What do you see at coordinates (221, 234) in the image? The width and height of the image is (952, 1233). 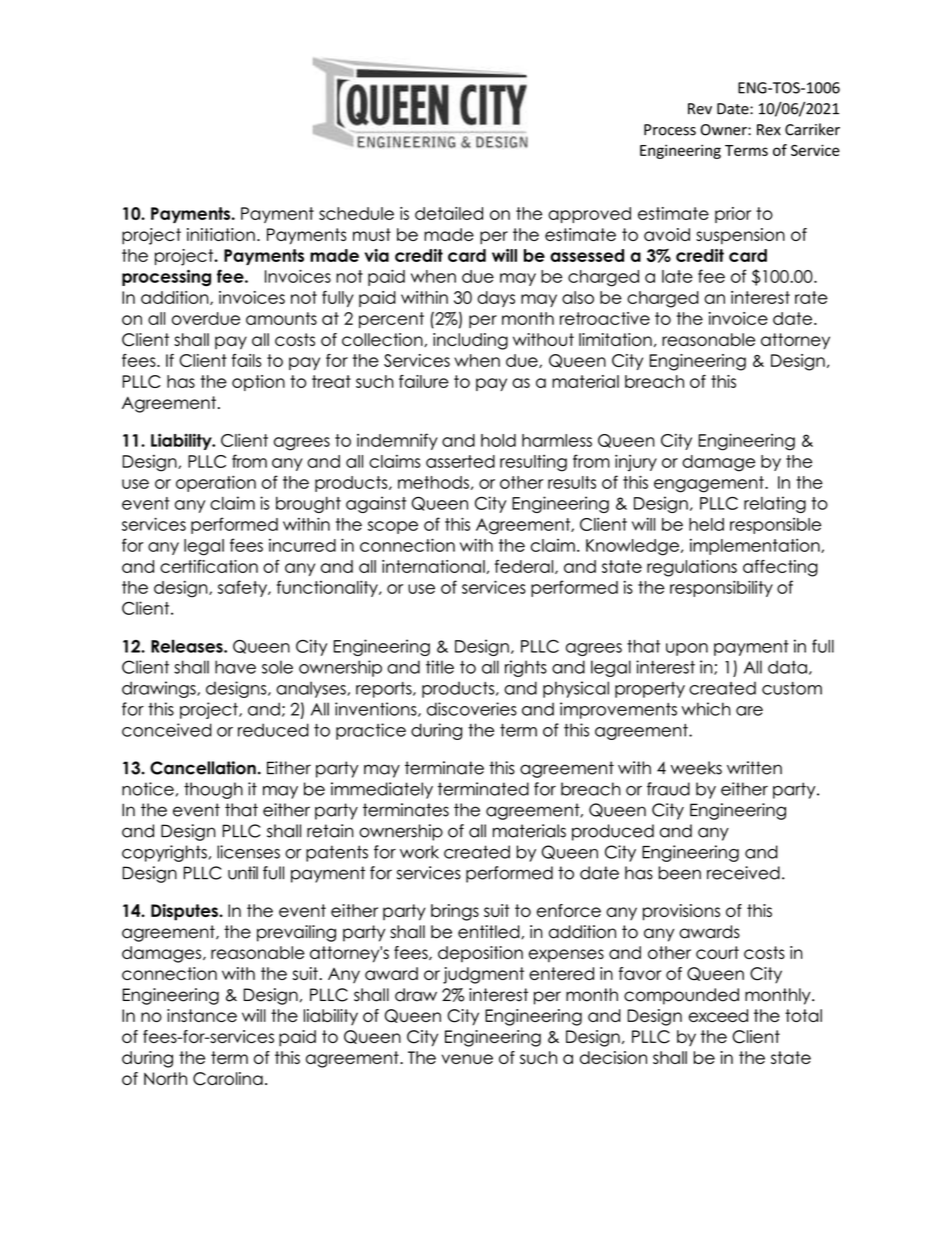 I see `initiation` at bounding box center [221, 234].
